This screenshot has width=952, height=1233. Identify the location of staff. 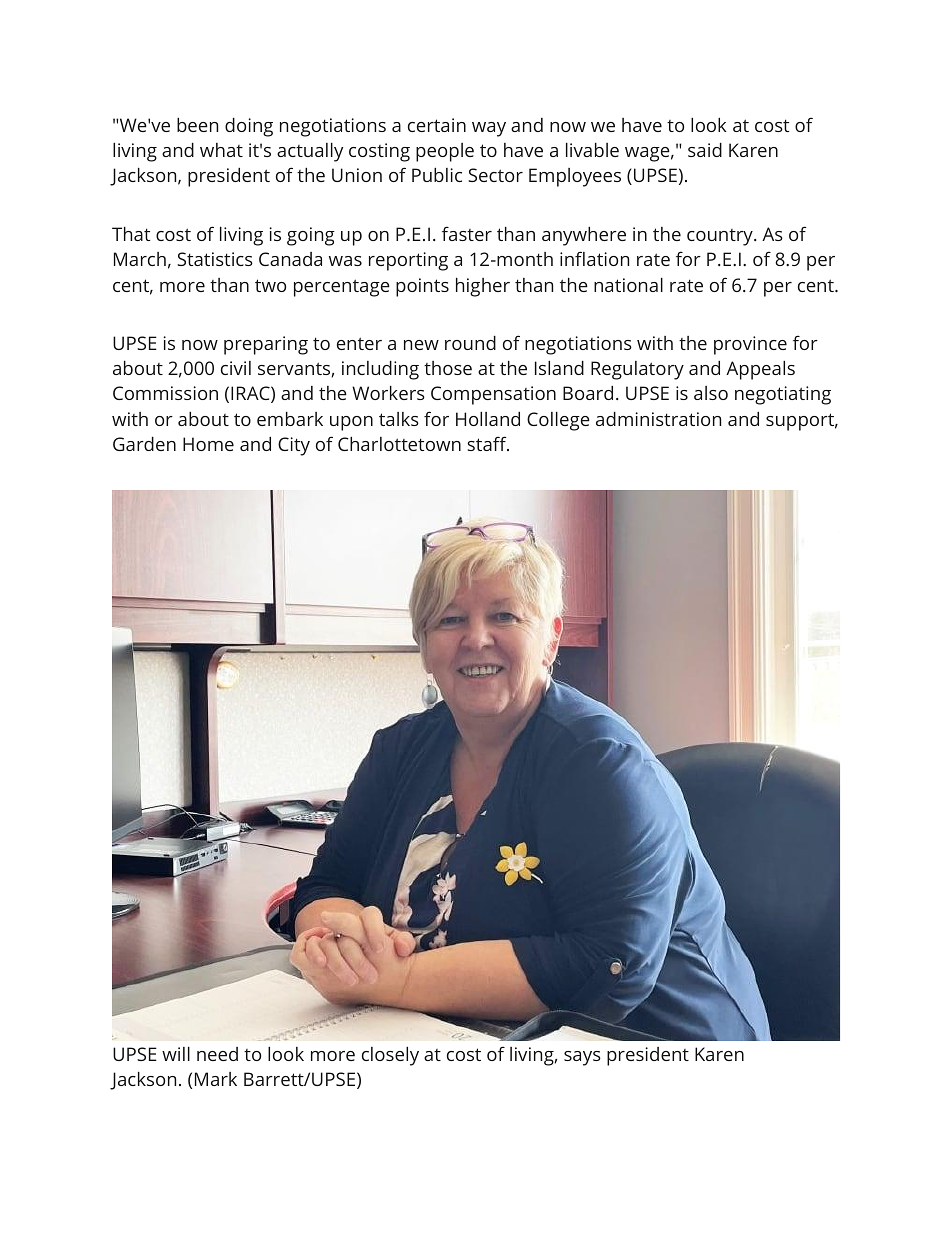
(488, 443).
